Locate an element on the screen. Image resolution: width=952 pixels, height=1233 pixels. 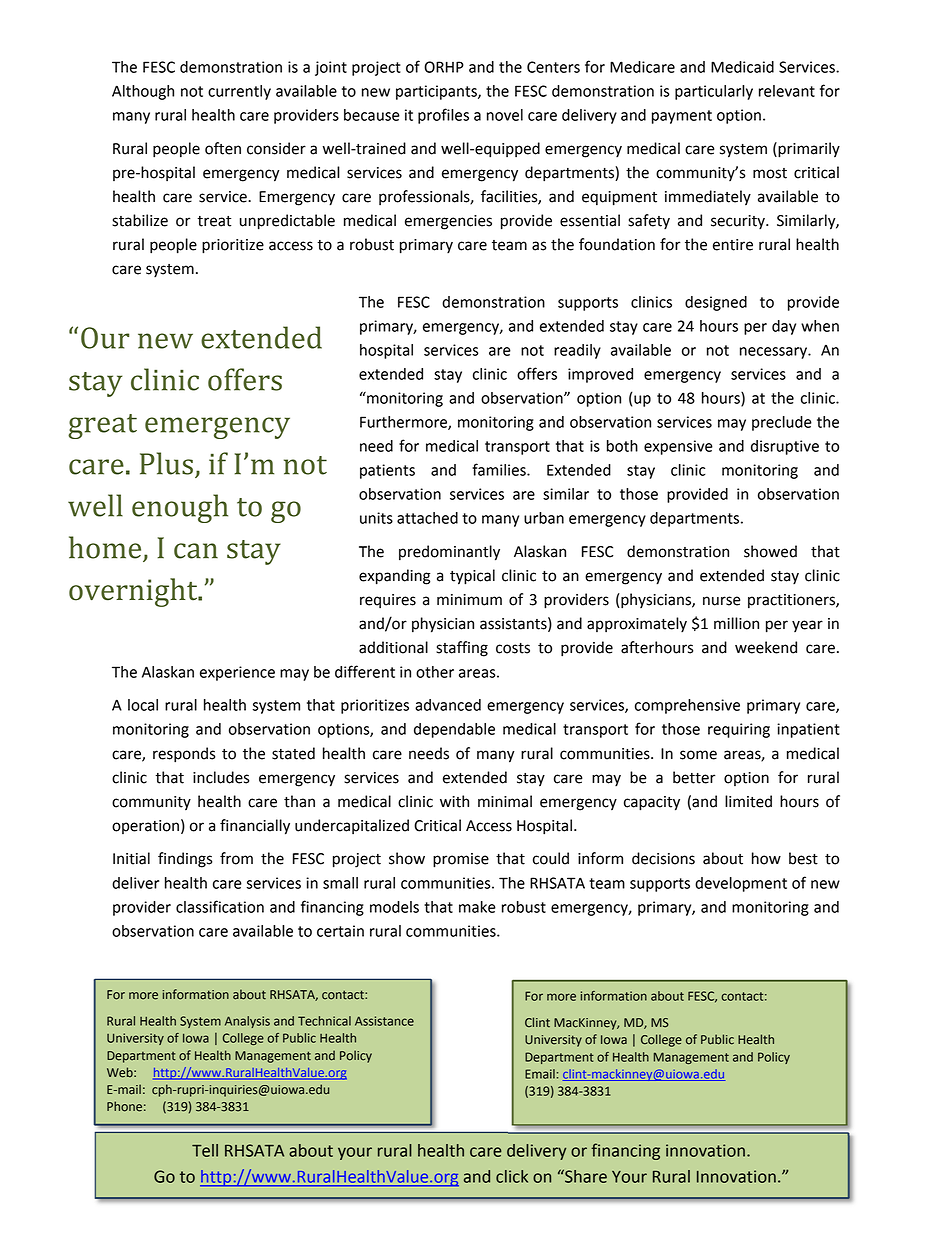
development is located at coordinates (741, 884).
